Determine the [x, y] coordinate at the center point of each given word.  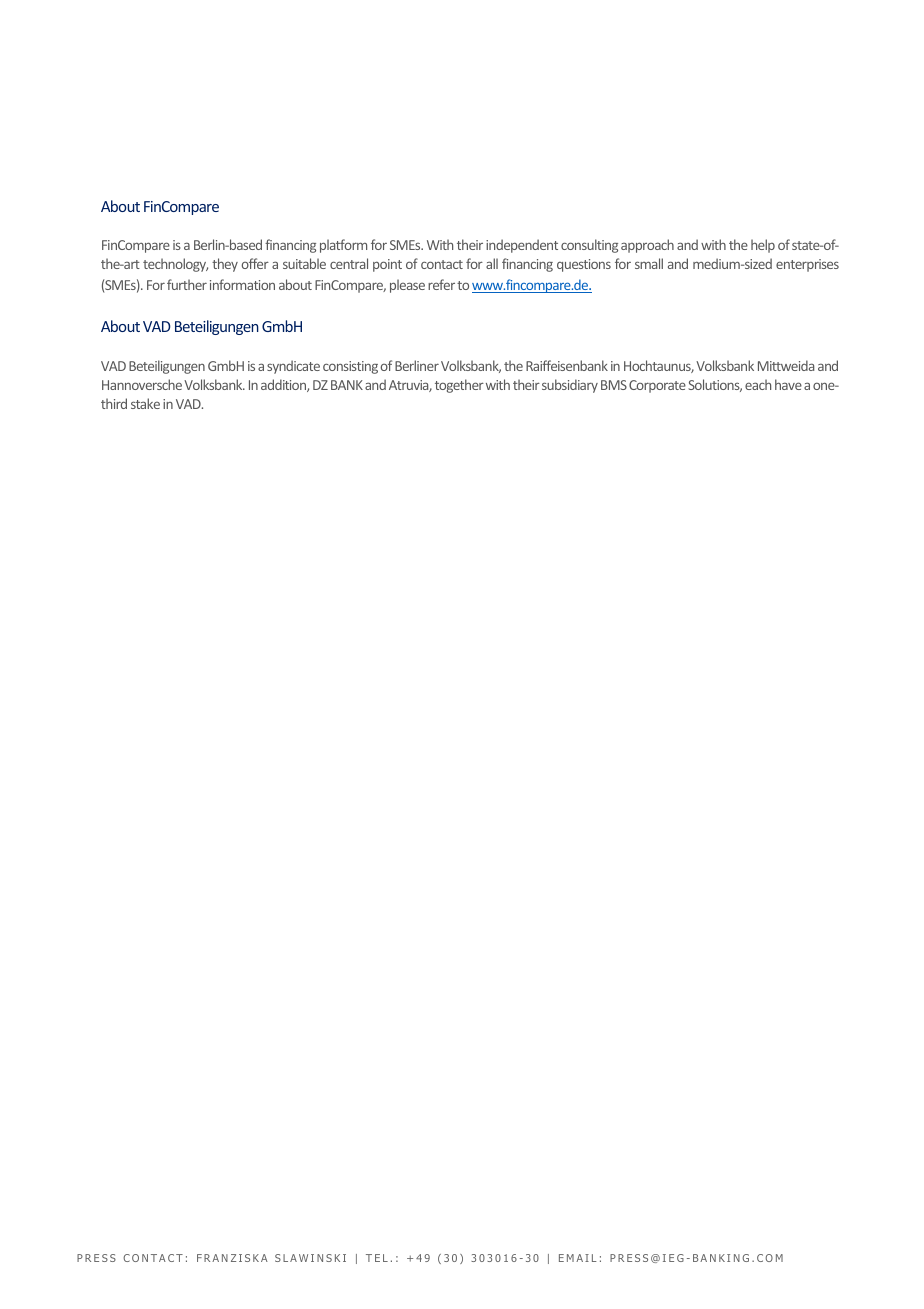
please [407, 286]
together [459, 386]
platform [343, 246]
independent [522, 246]
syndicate [293, 367]
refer [443, 284]
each [758, 384]
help [763, 246]
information [242, 284]
